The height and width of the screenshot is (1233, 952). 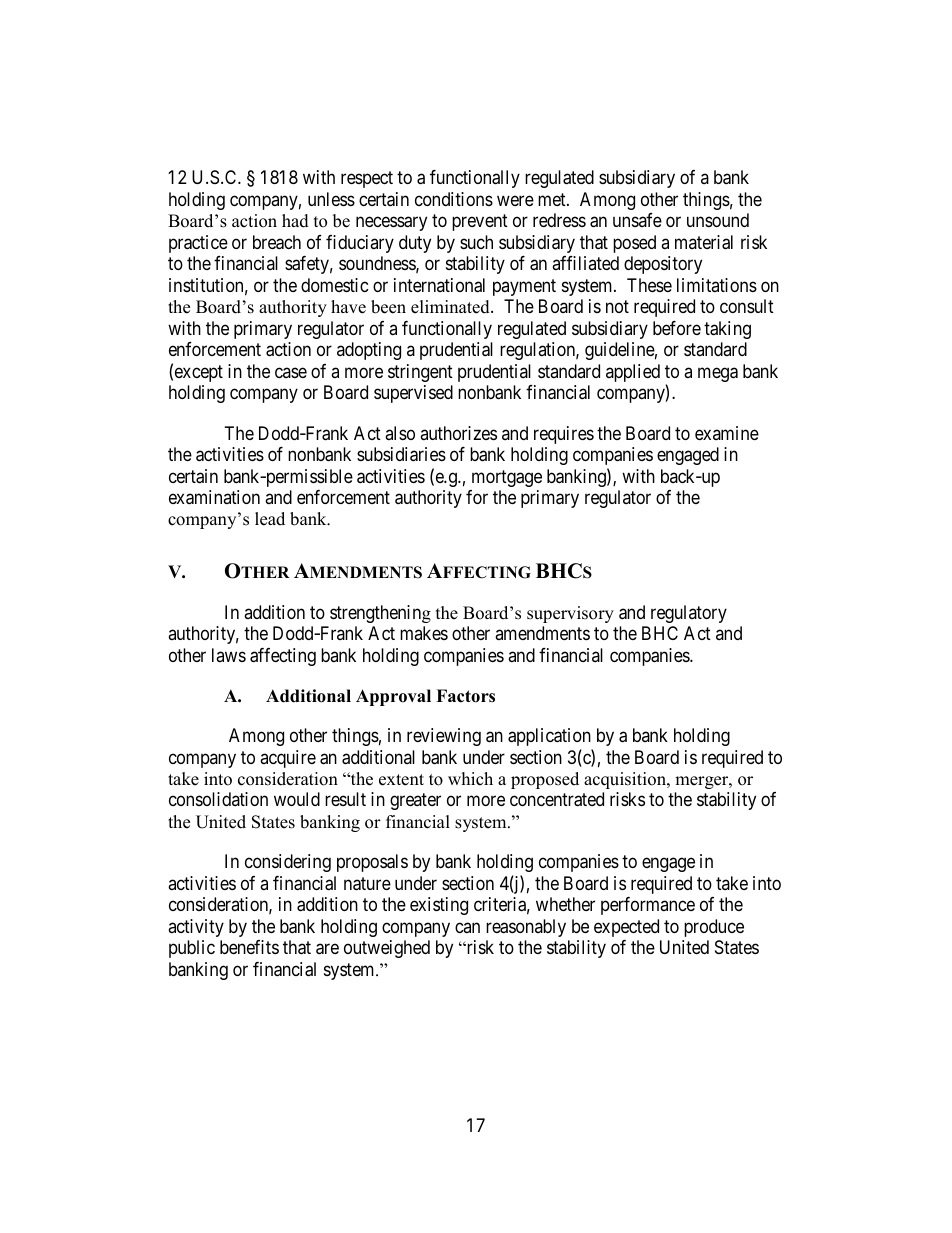 What do you see at coordinates (458, 433) in the screenshot?
I see `authorizes` at bounding box center [458, 433].
